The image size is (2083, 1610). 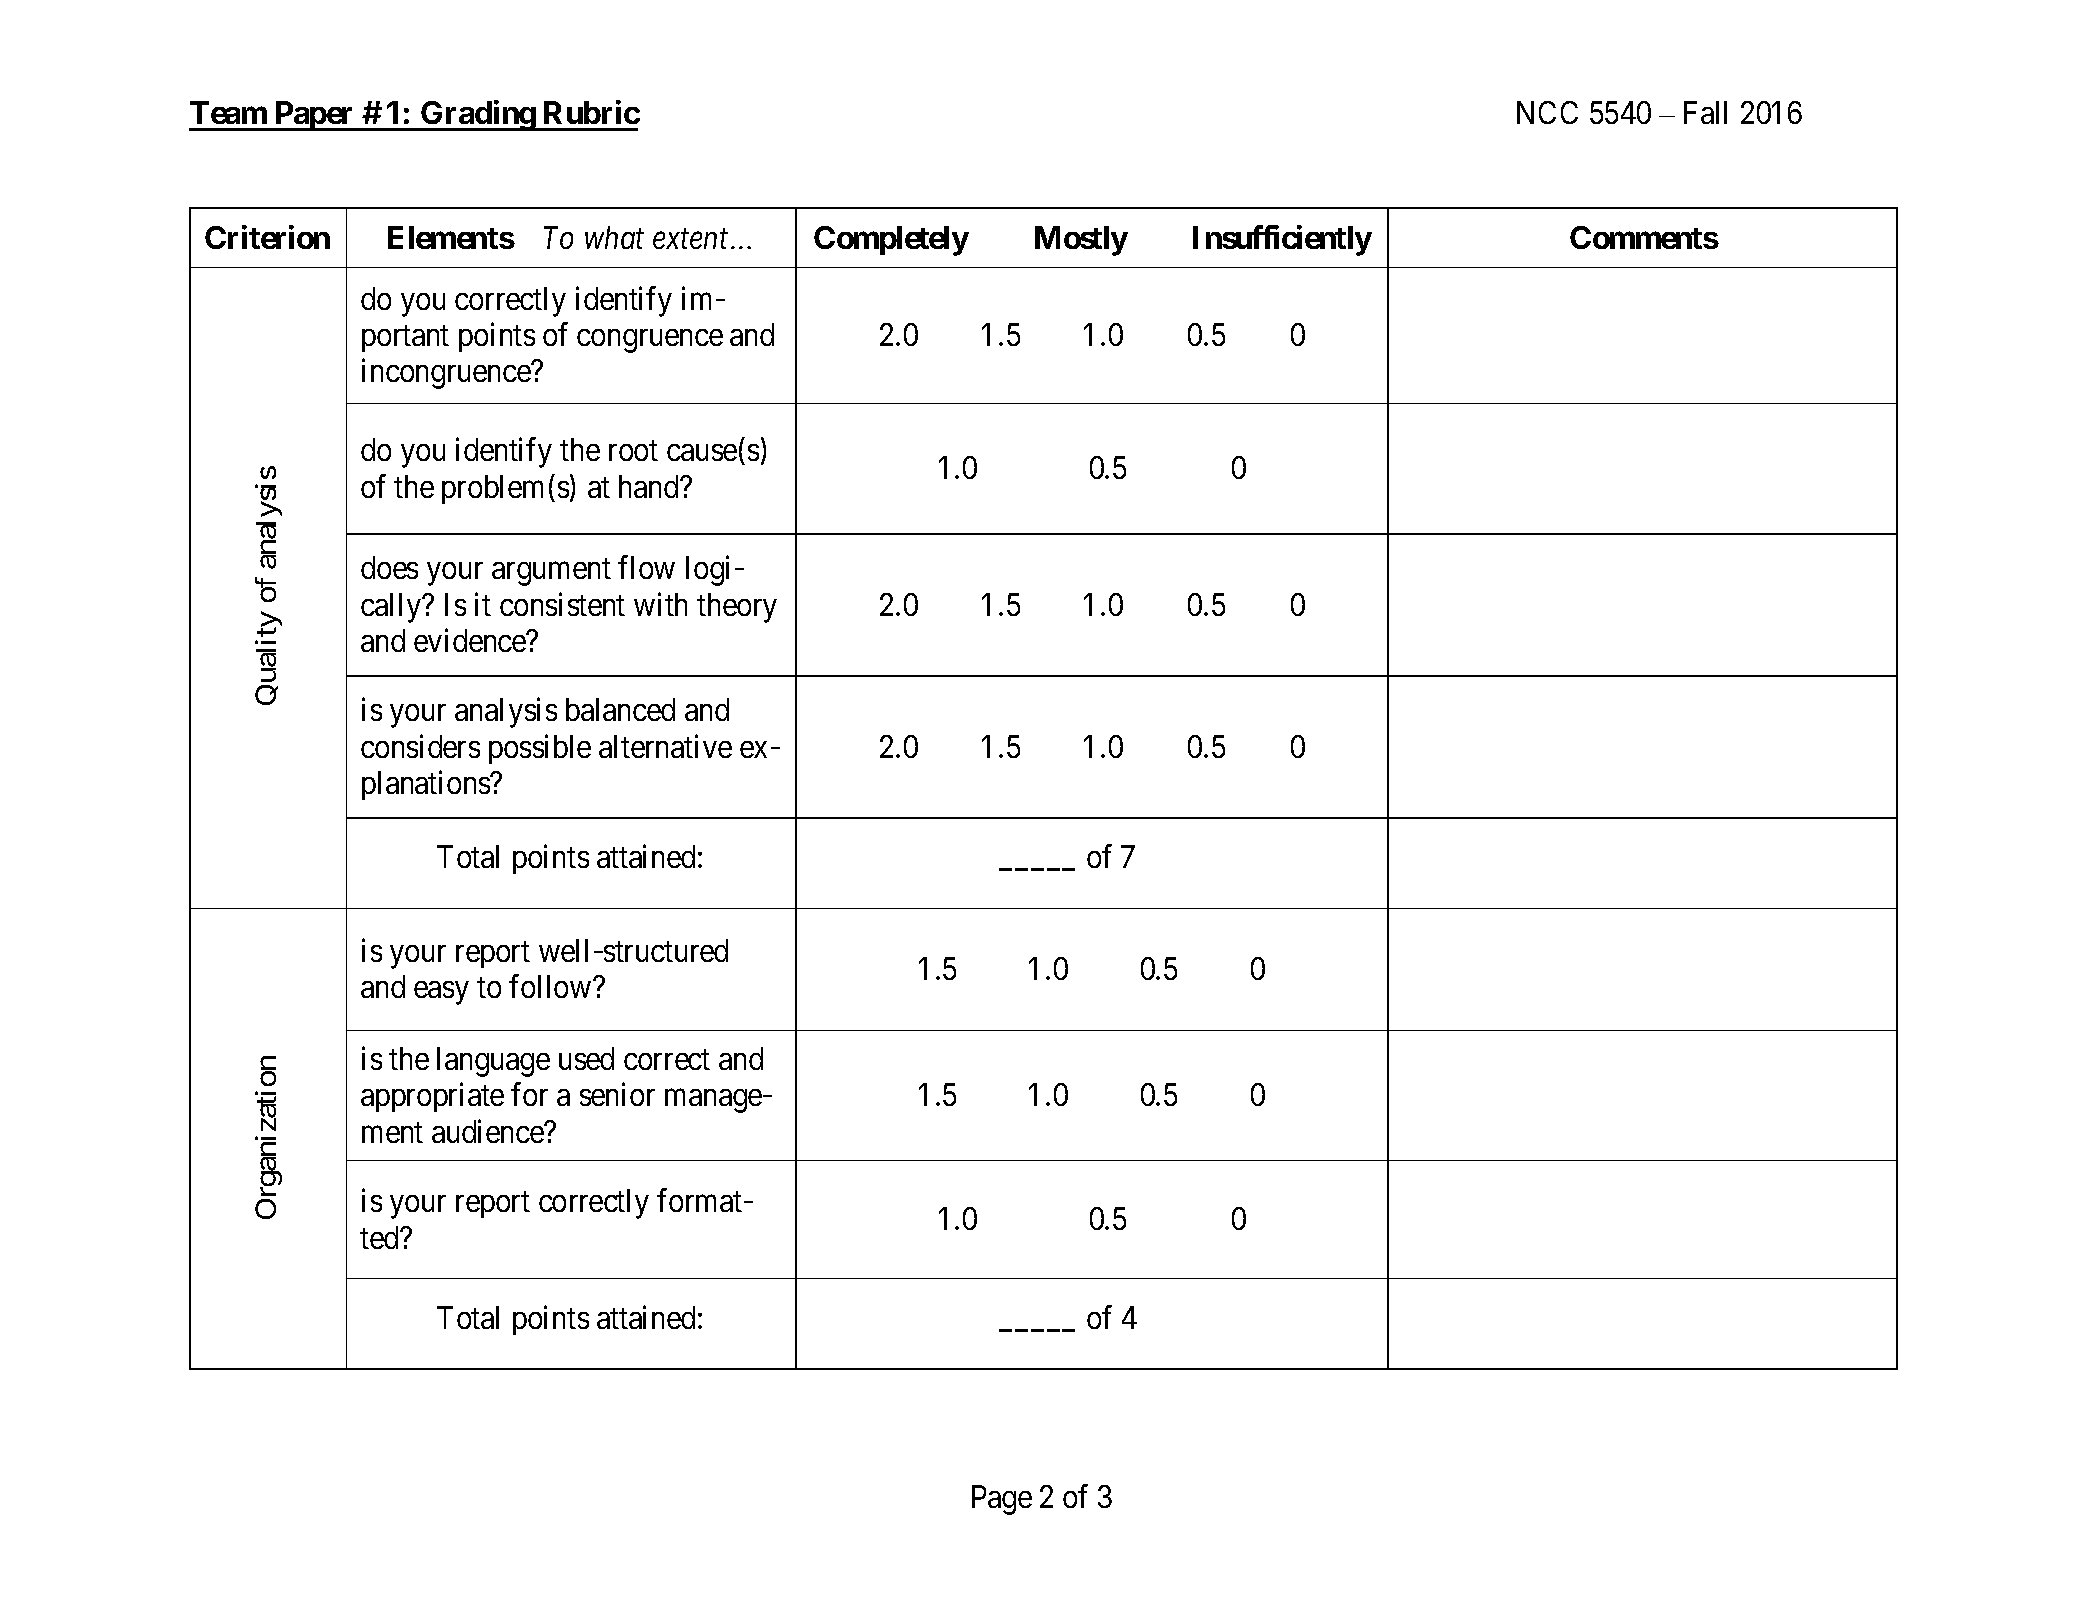 What do you see at coordinates (633, 451) in the image?
I see `root` at bounding box center [633, 451].
